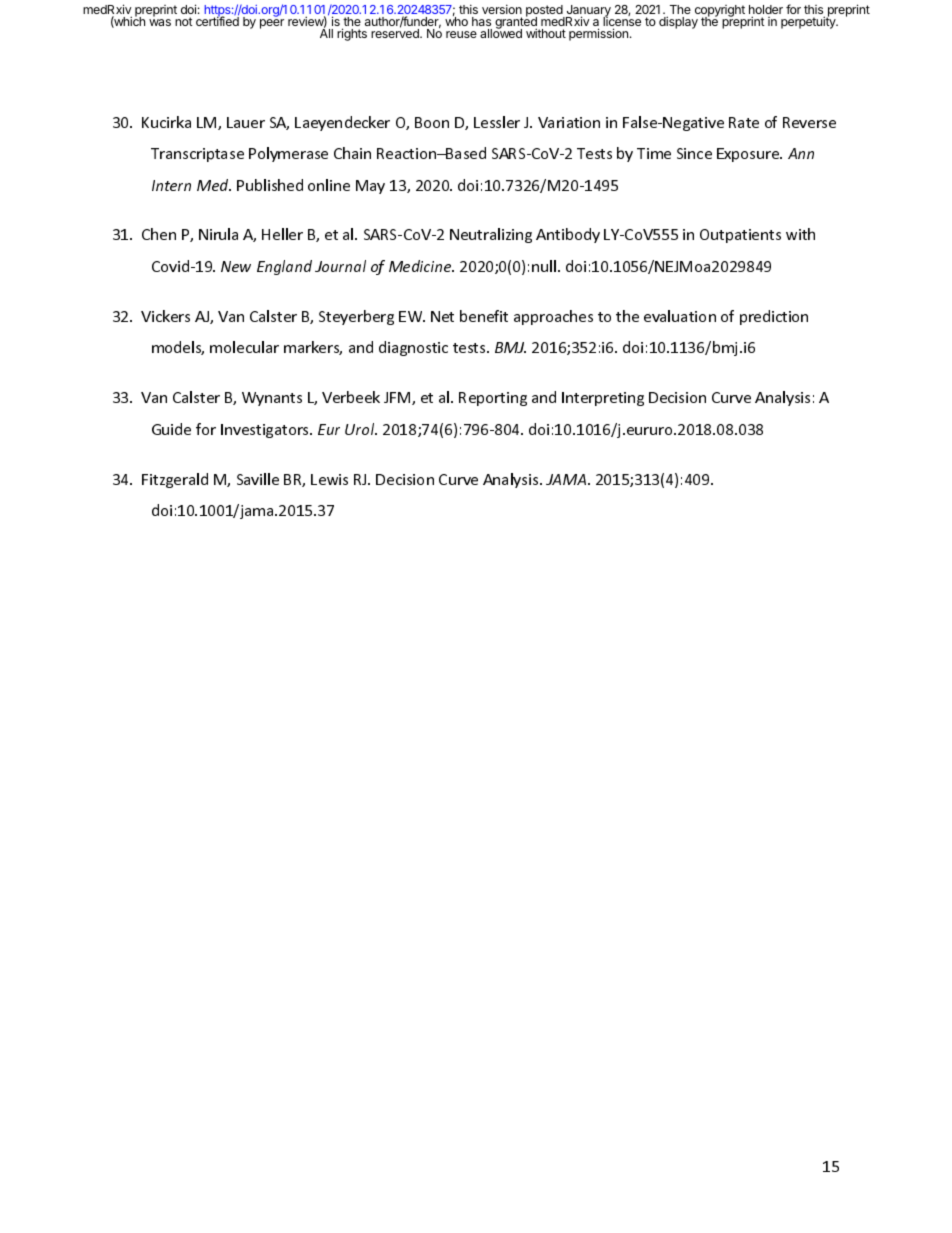  I want to click on Exposure, so click(749, 155).
